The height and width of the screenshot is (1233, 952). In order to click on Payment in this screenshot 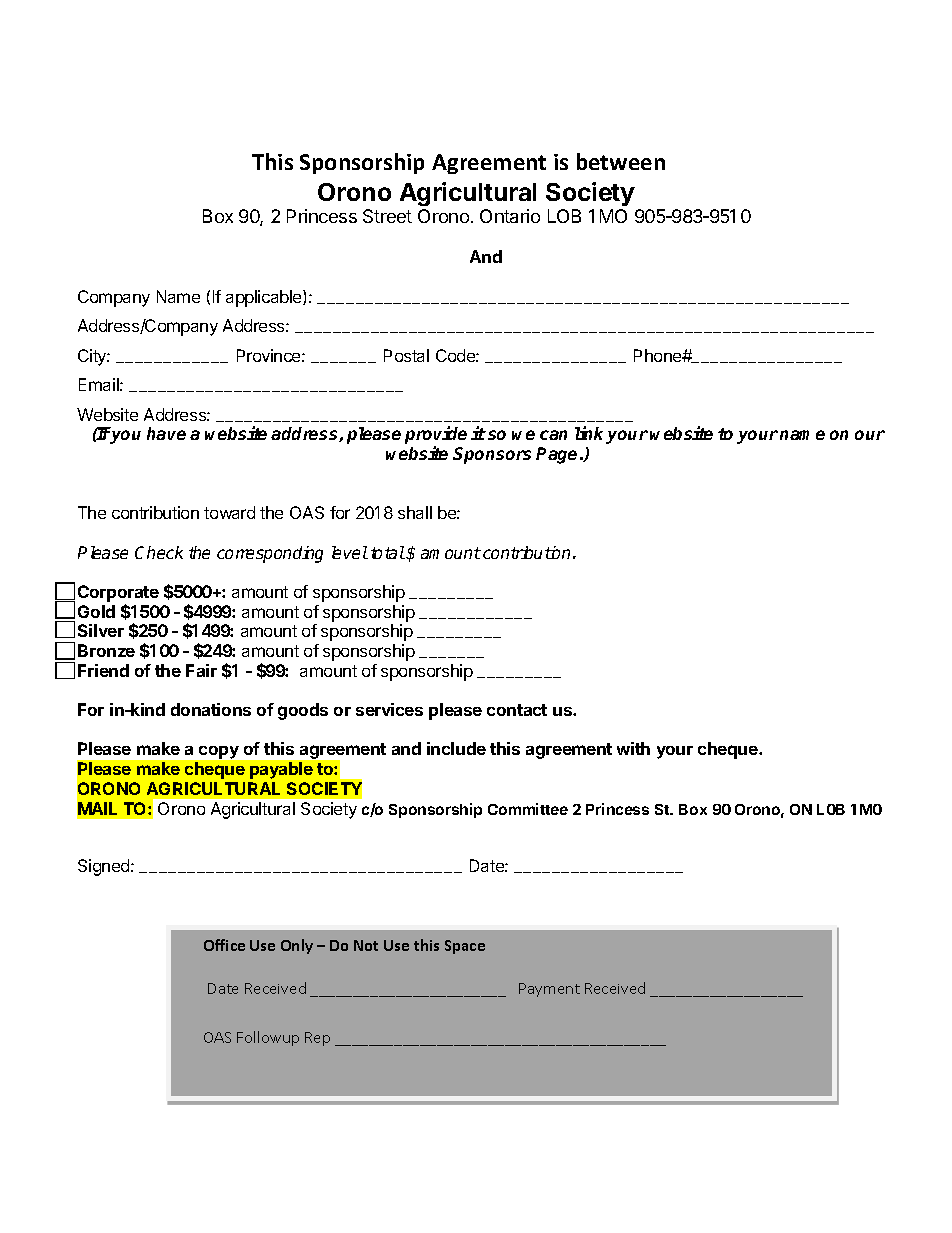, I will do `click(549, 990)`.
